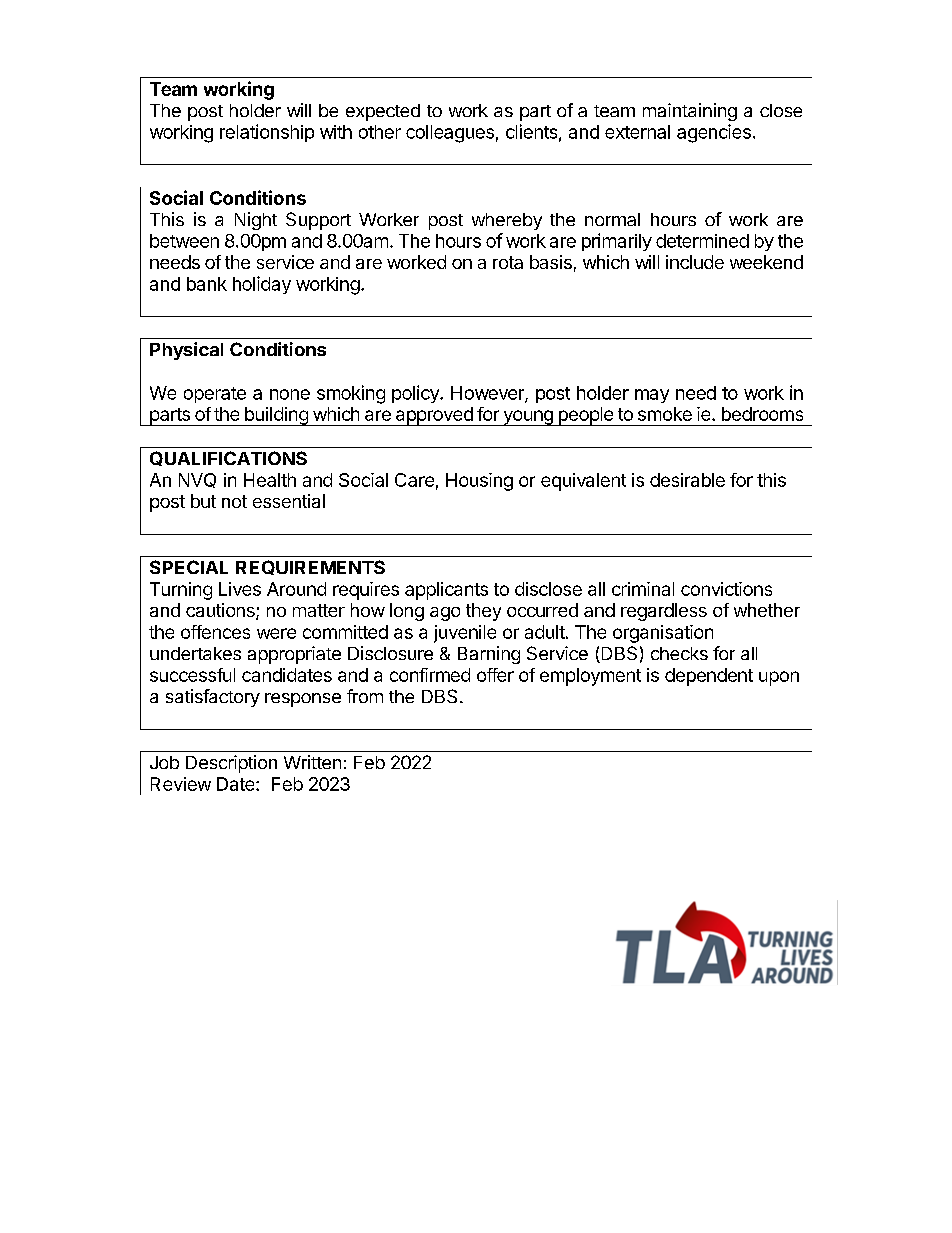 The height and width of the page is (1233, 952). Describe the element at coordinates (709, 677) in the page. I see `dependent` at that location.
